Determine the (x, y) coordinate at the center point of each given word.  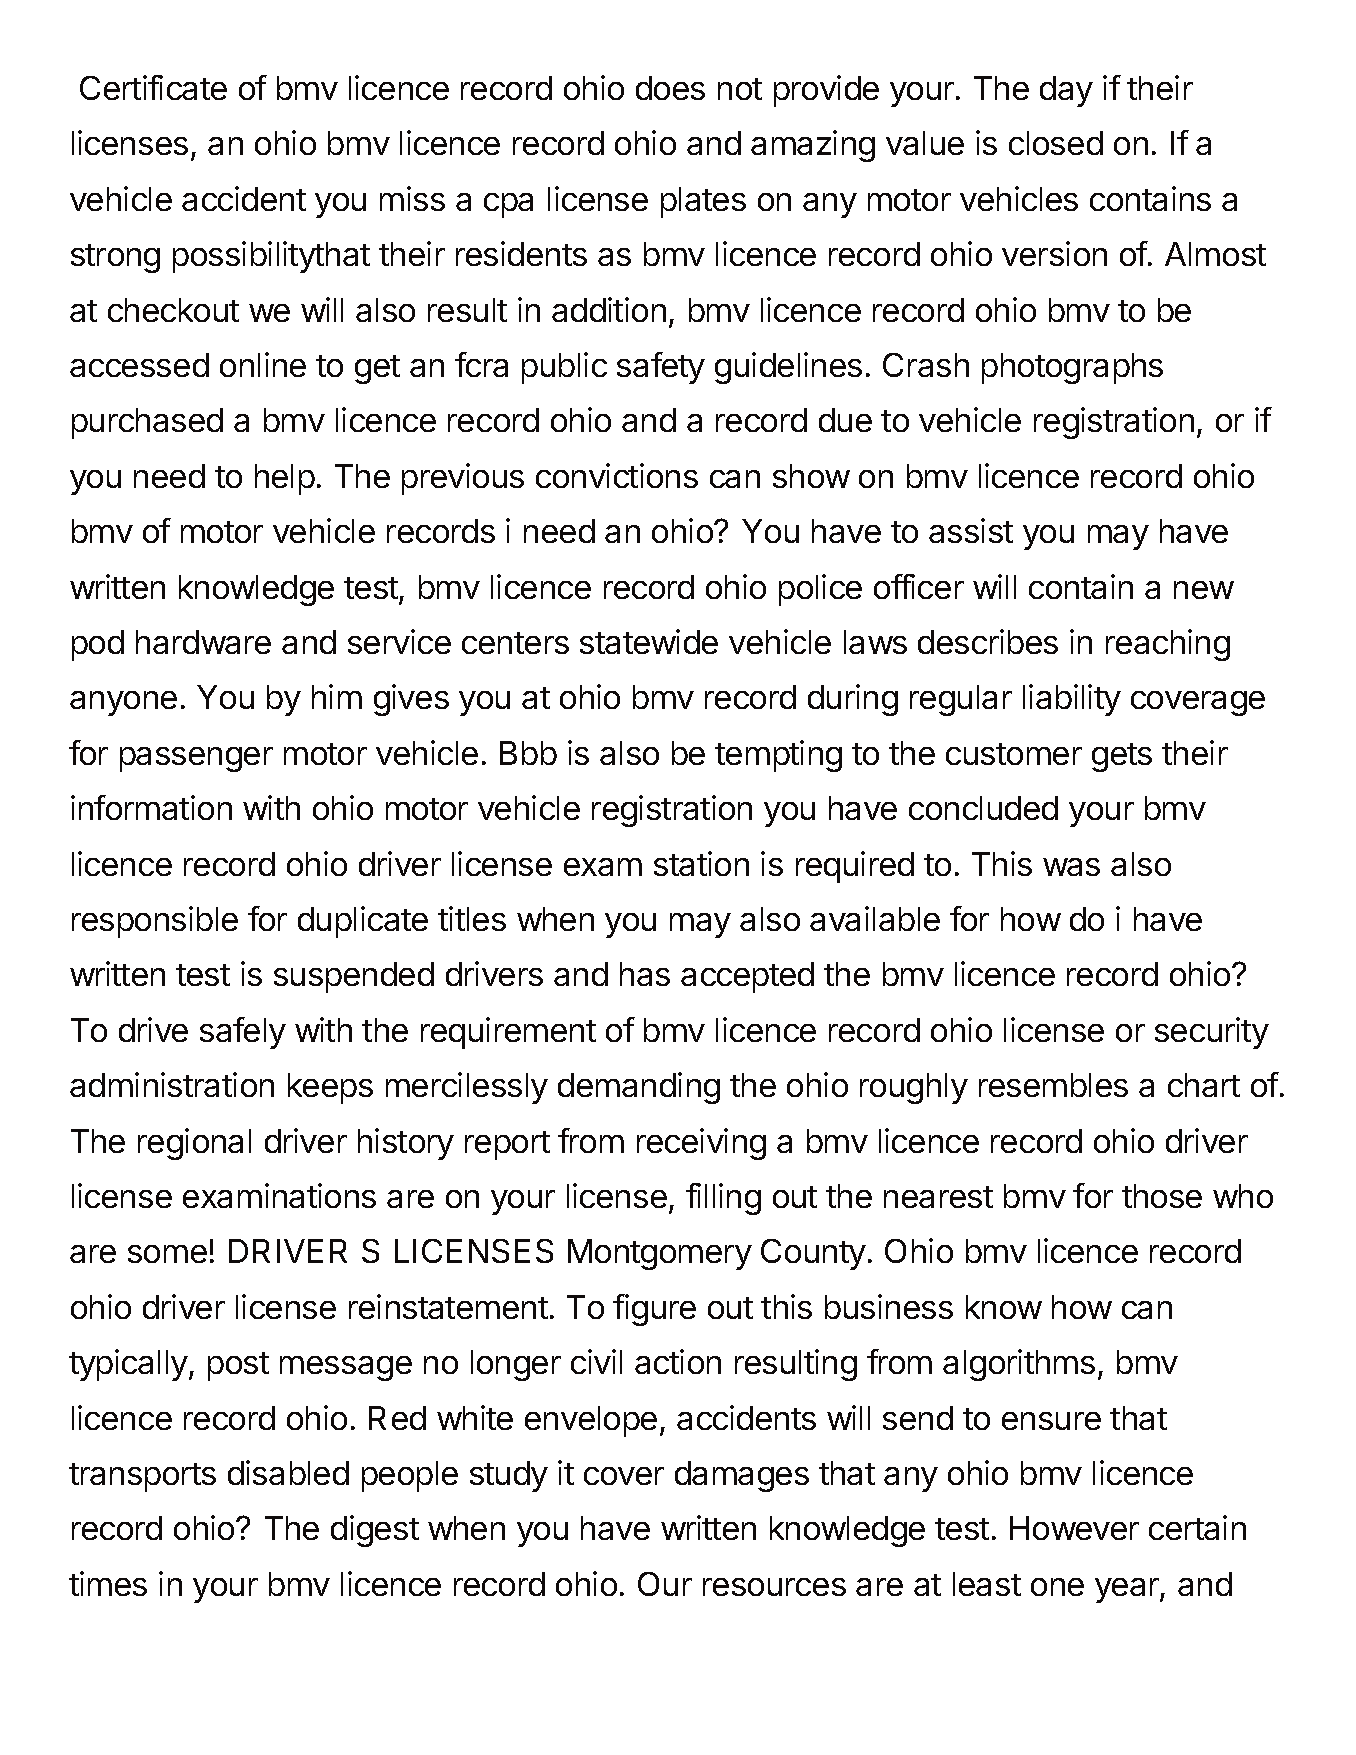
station (701, 863)
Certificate (153, 87)
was (1071, 867)
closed (1056, 143)
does (670, 88)
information (151, 807)
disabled (288, 1472)
